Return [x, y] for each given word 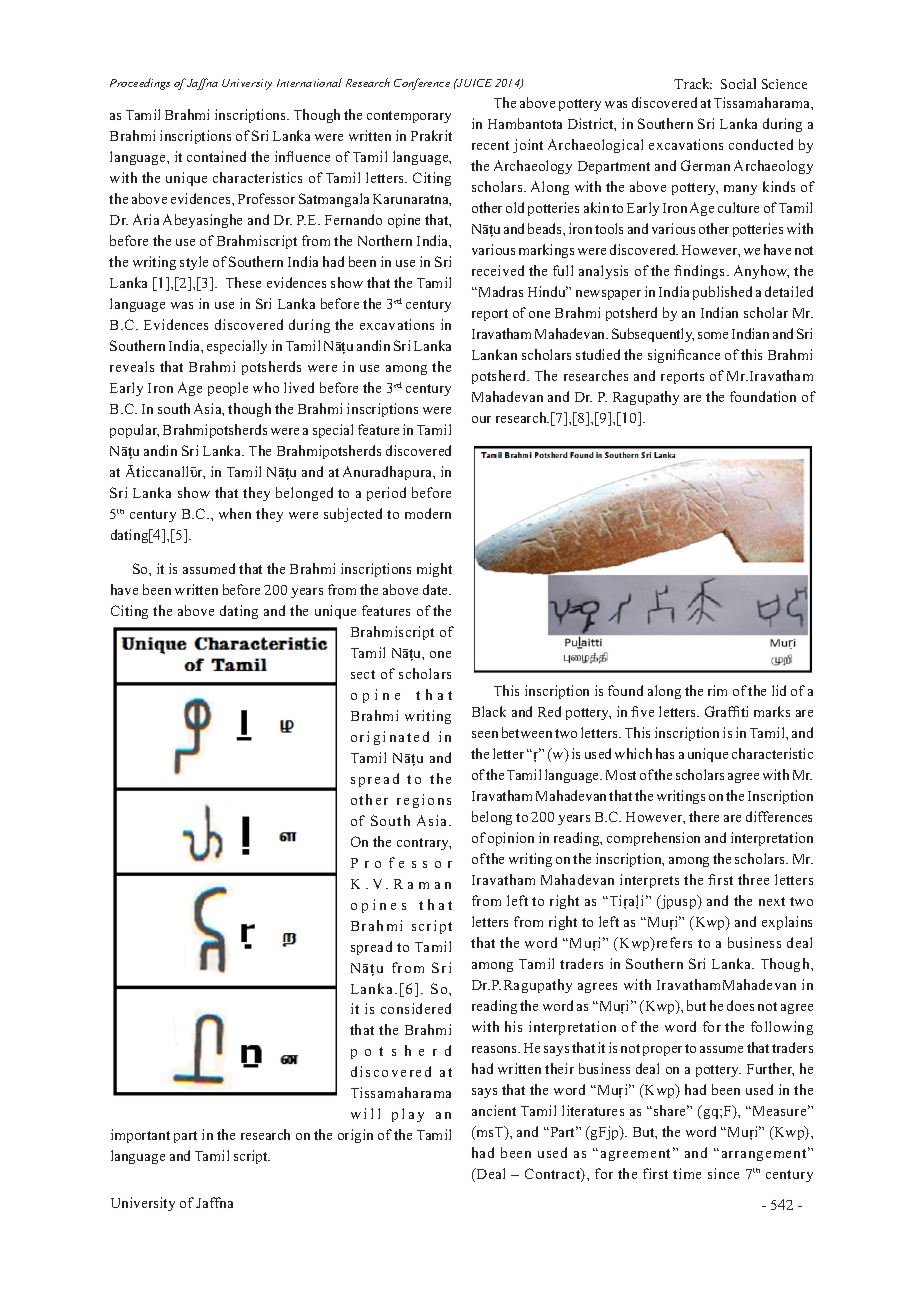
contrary [424, 844]
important [140, 1136]
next [772, 901]
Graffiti [726, 711]
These [243, 282]
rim [717, 690]
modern [428, 513]
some [713, 335]
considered [416, 1008]
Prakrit [431, 135]
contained [216, 156]
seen [485, 734]
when [235, 513]
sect [363, 674]
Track [693, 83]
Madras [499, 291]
